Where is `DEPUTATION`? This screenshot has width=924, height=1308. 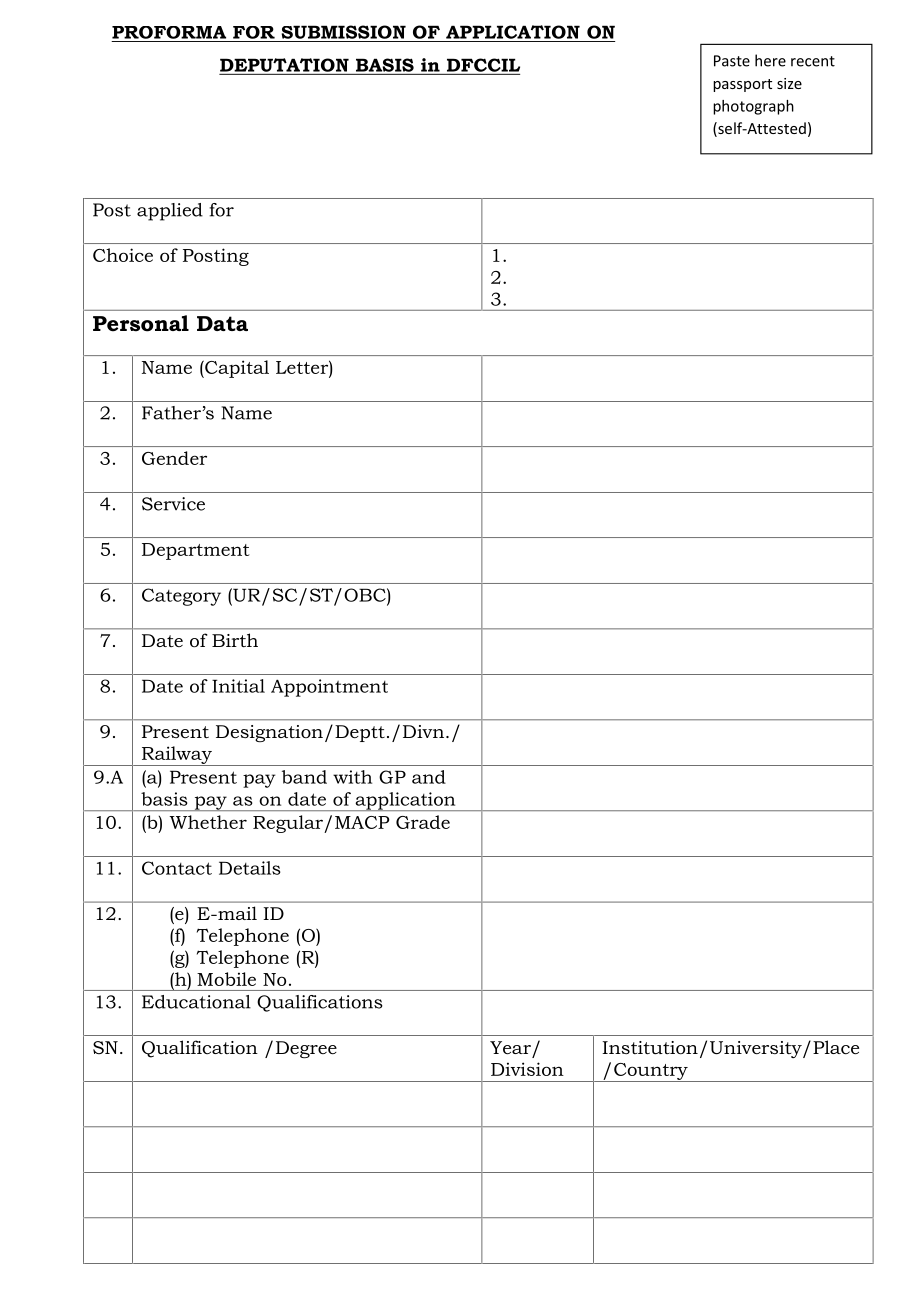 DEPUTATION is located at coordinates (284, 65).
